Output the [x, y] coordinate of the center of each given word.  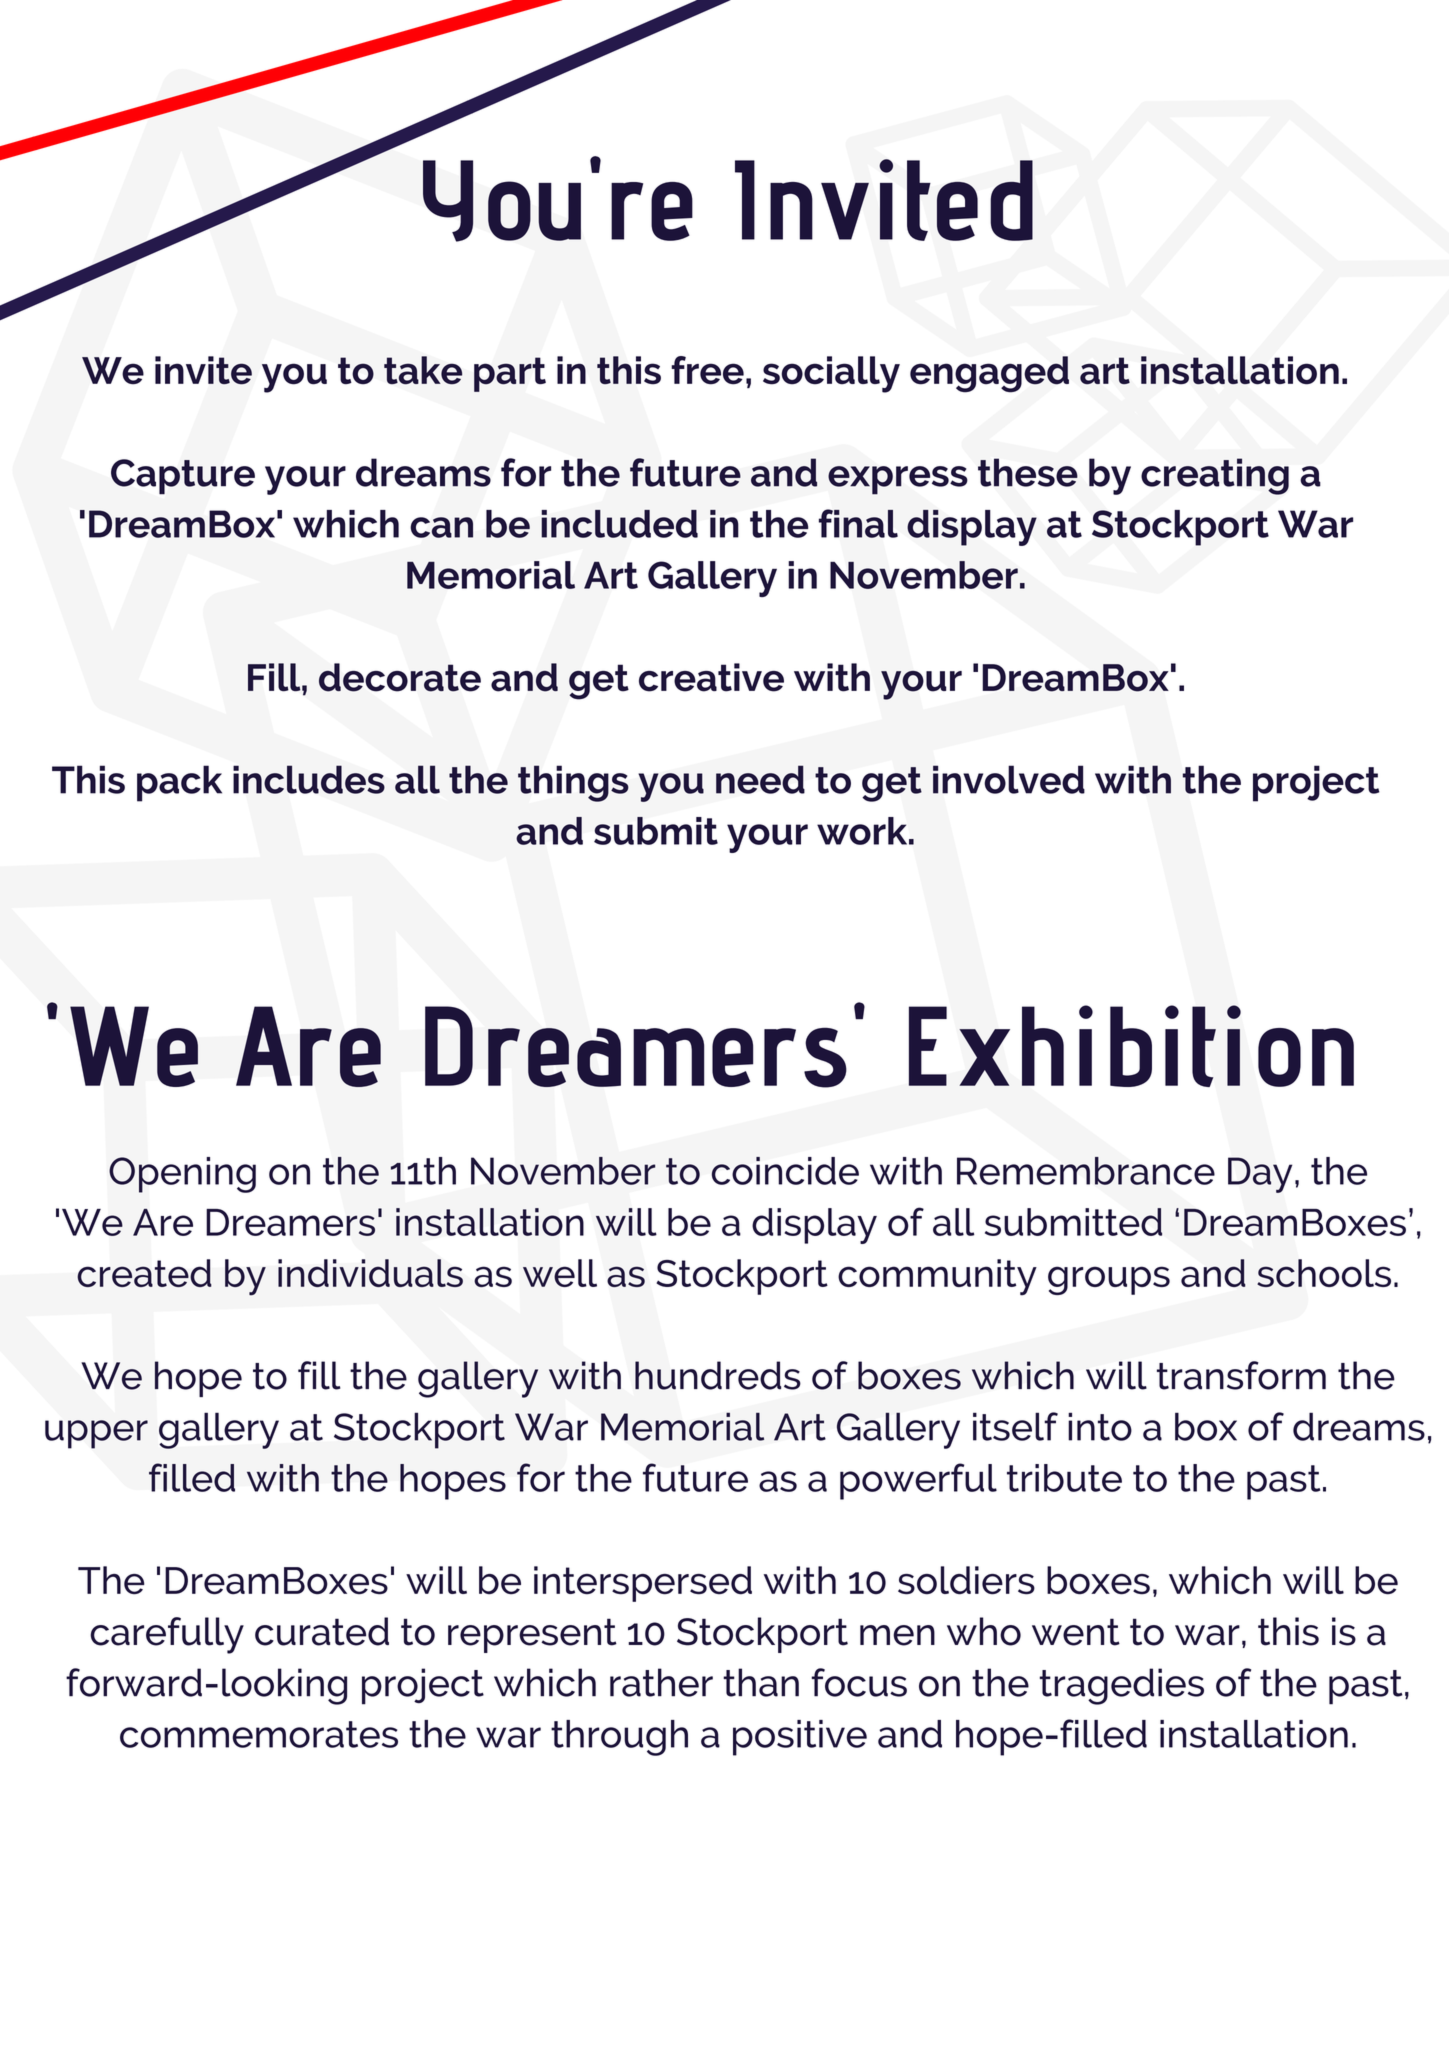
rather [661, 1682]
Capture [183, 477]
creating [1215, 476]
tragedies [1122, 1686]
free [707, 370]
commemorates [259, 1734]
